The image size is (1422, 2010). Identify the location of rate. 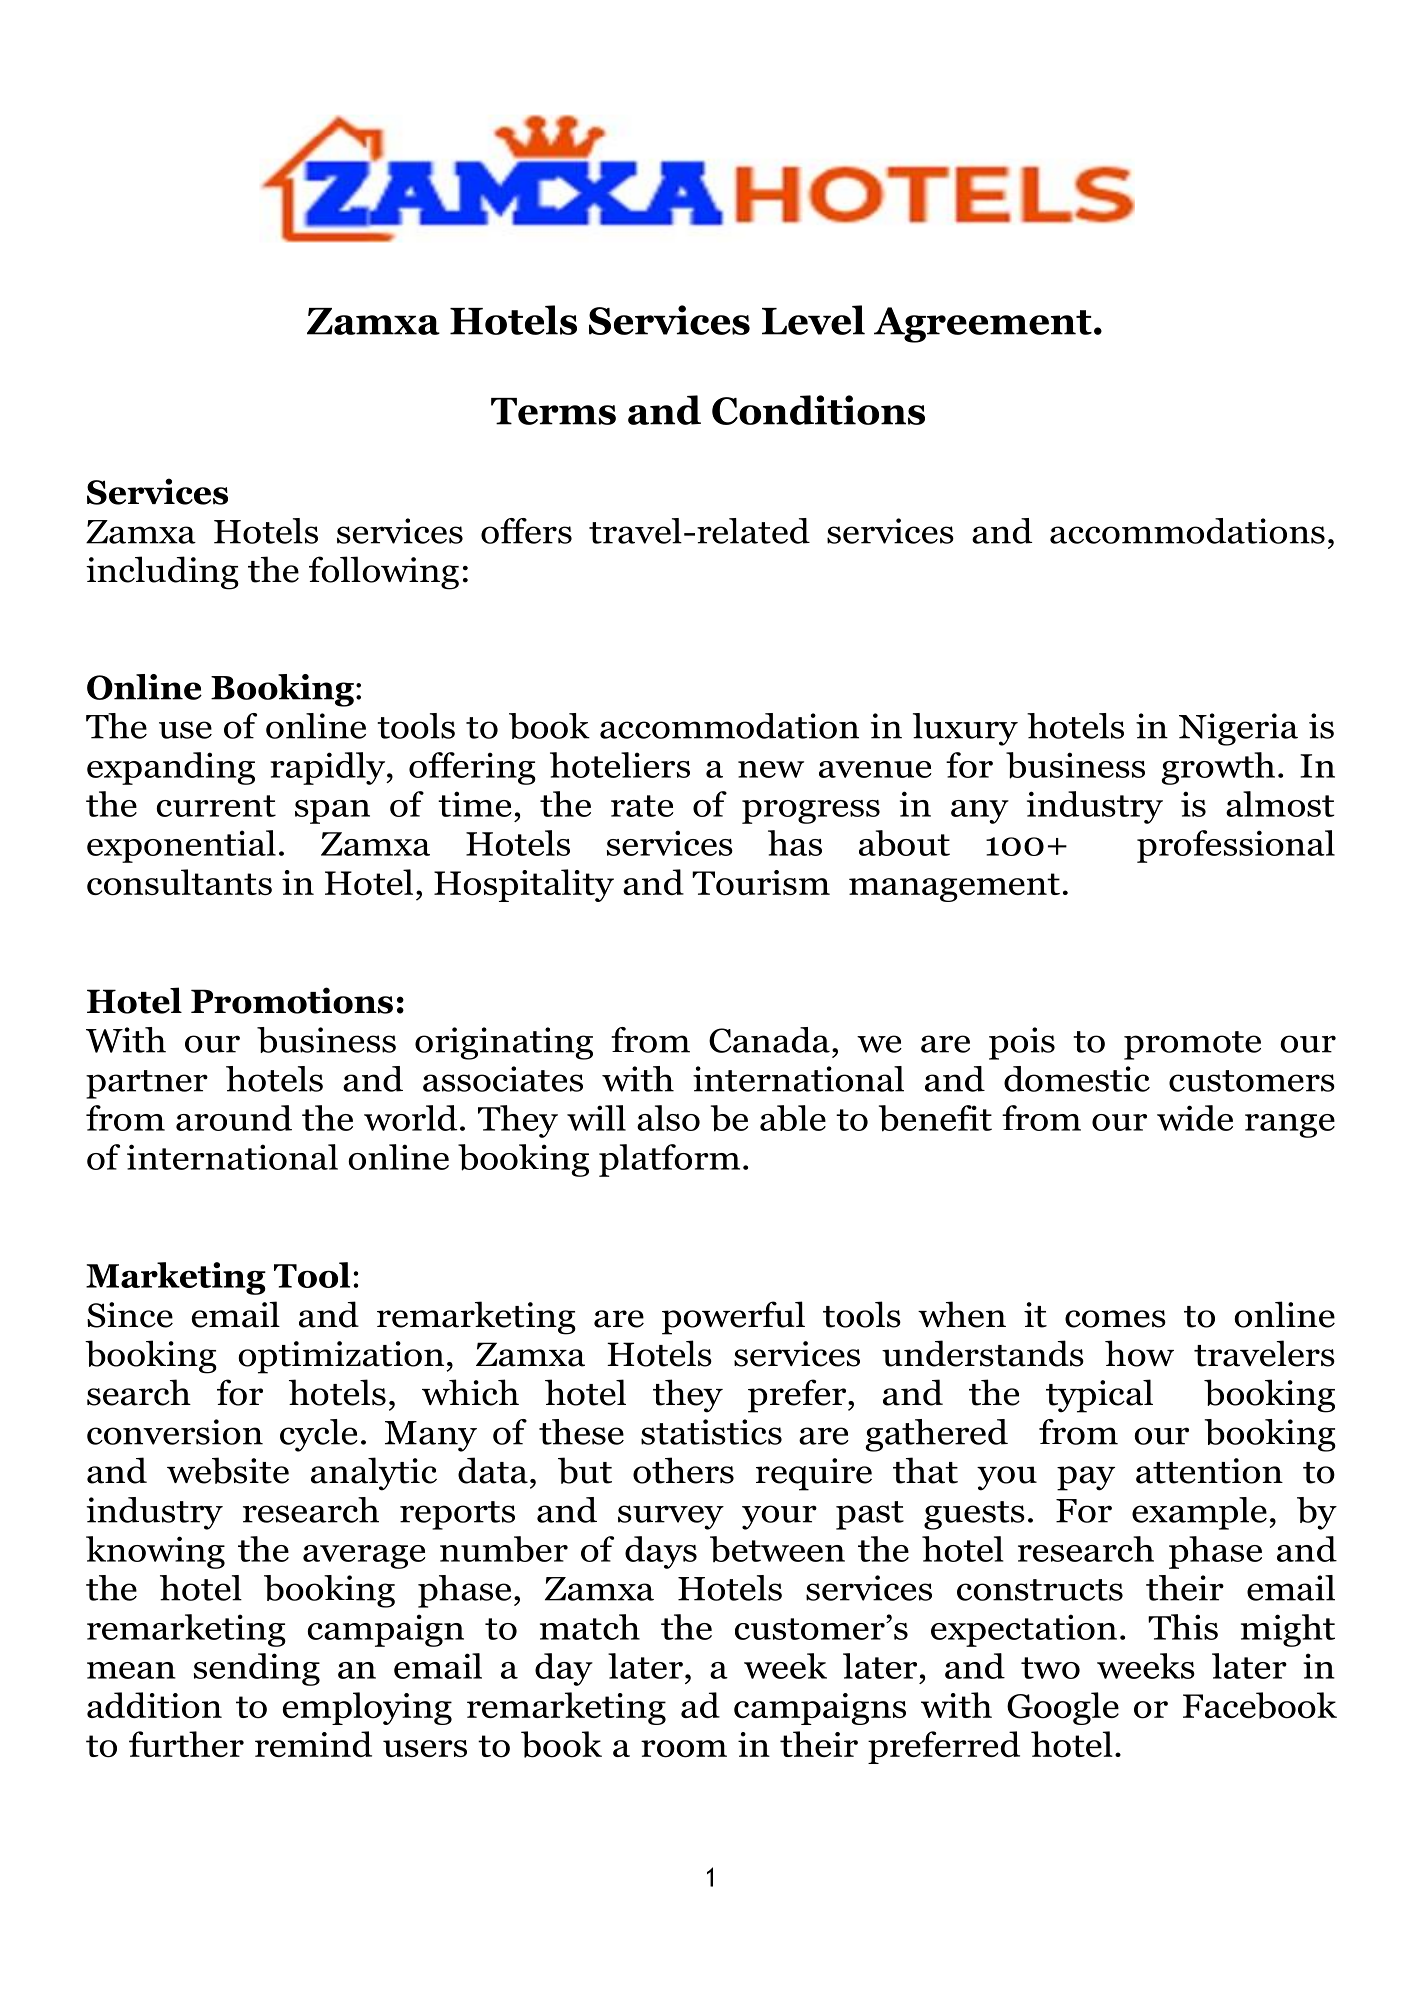
(642, 806).
